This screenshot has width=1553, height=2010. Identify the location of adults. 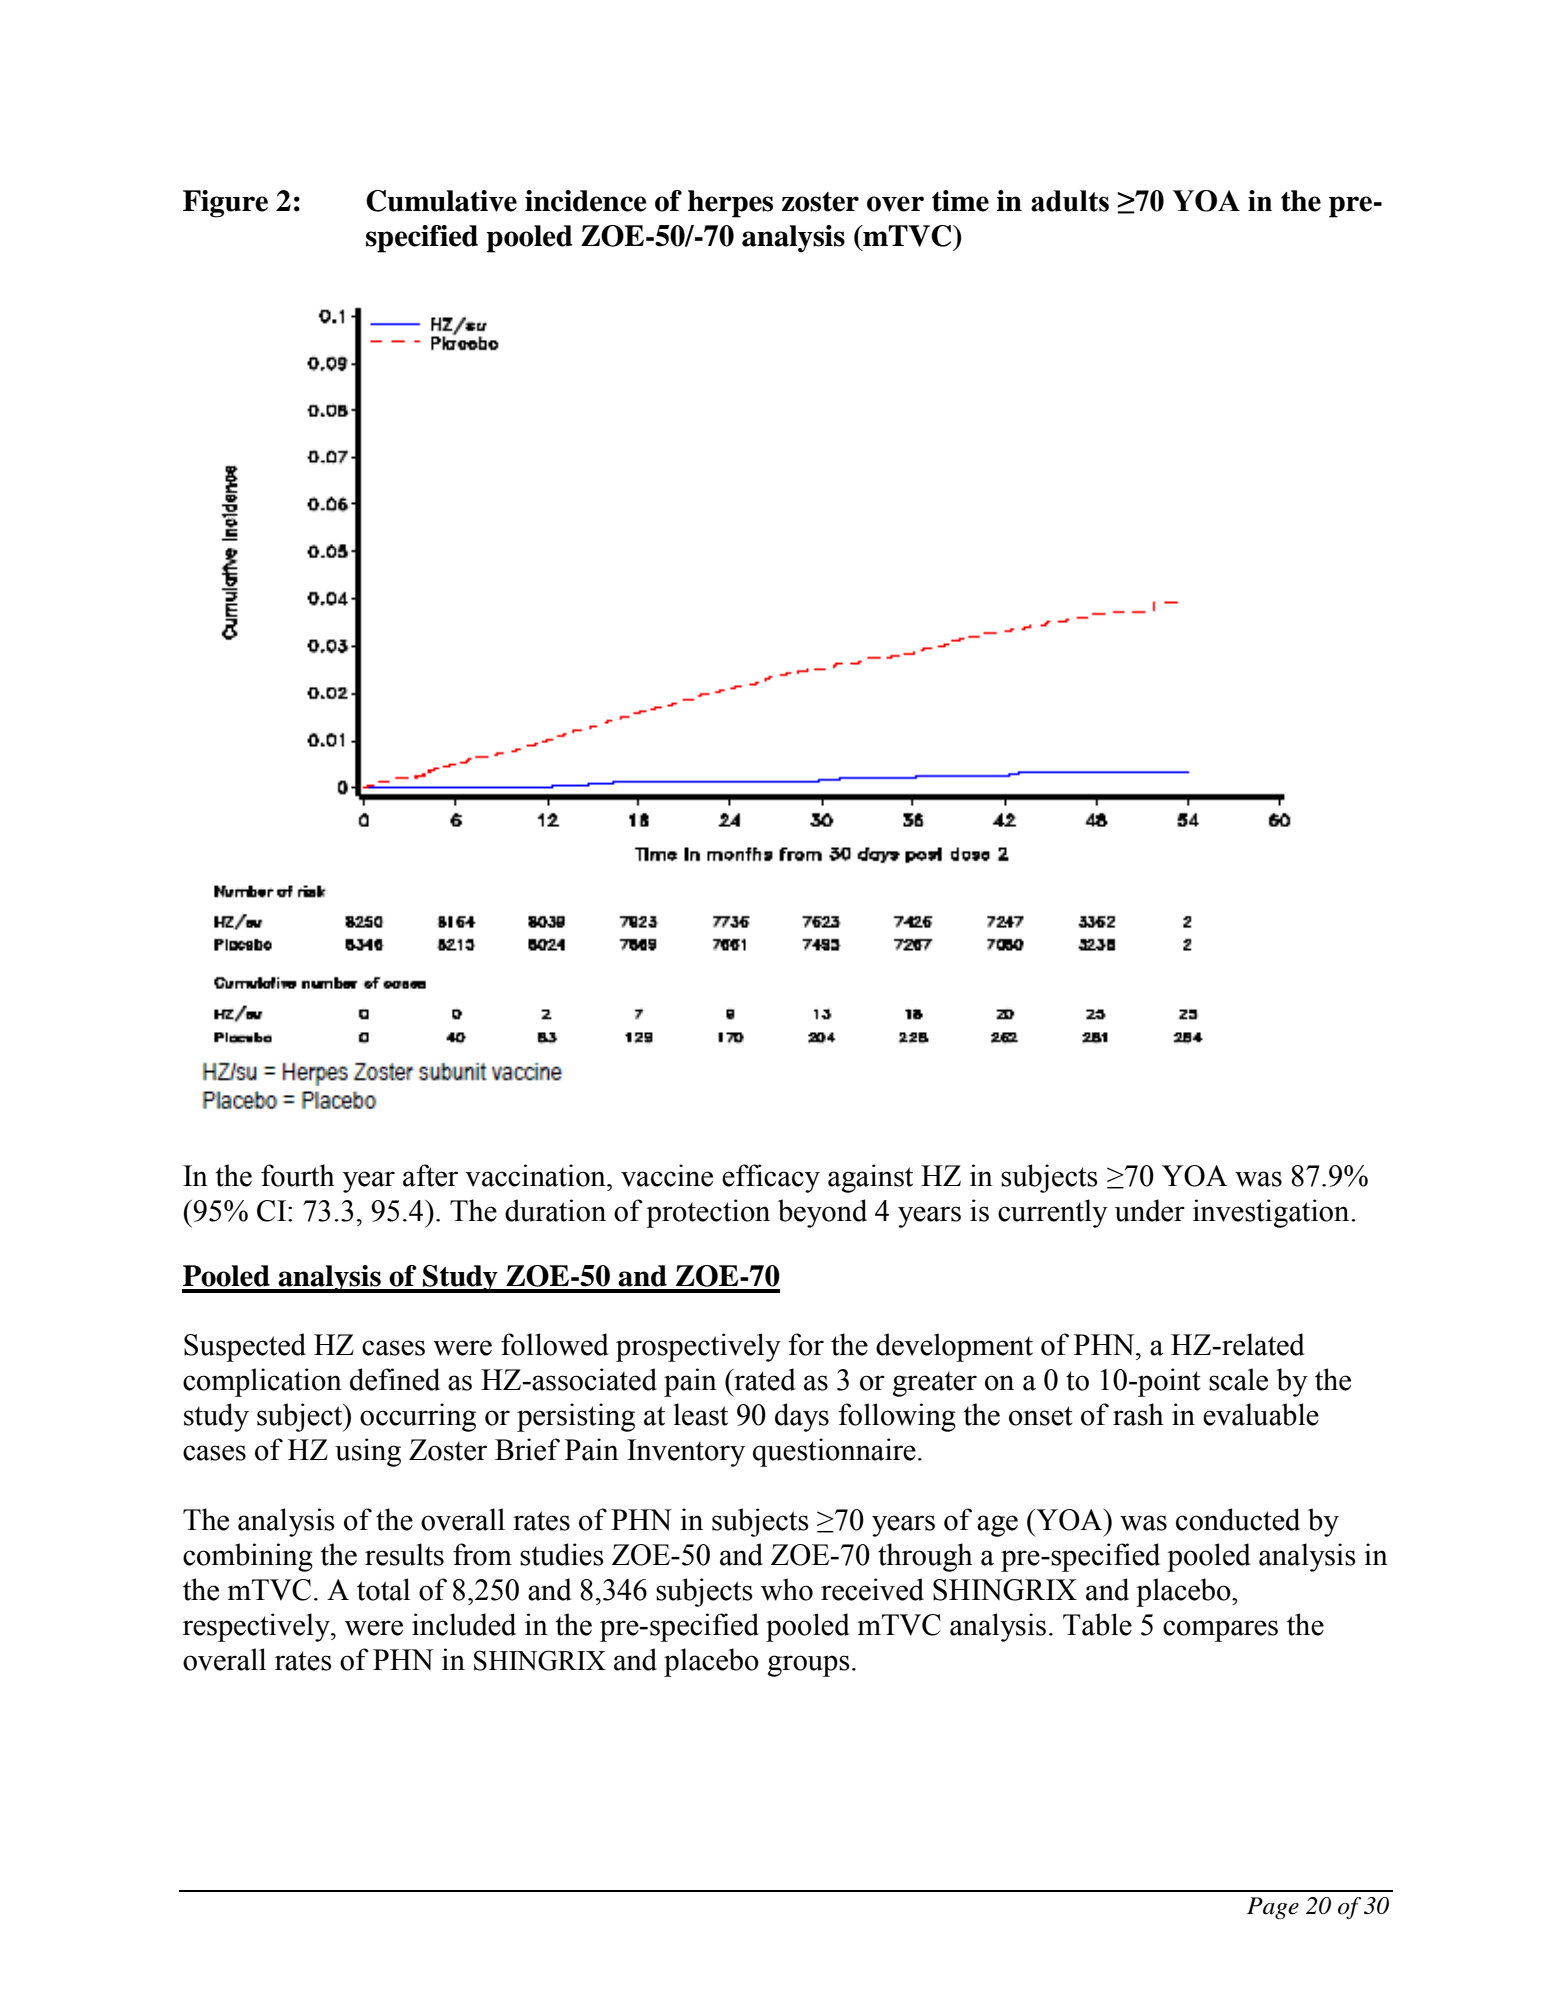
(1070, 201).
